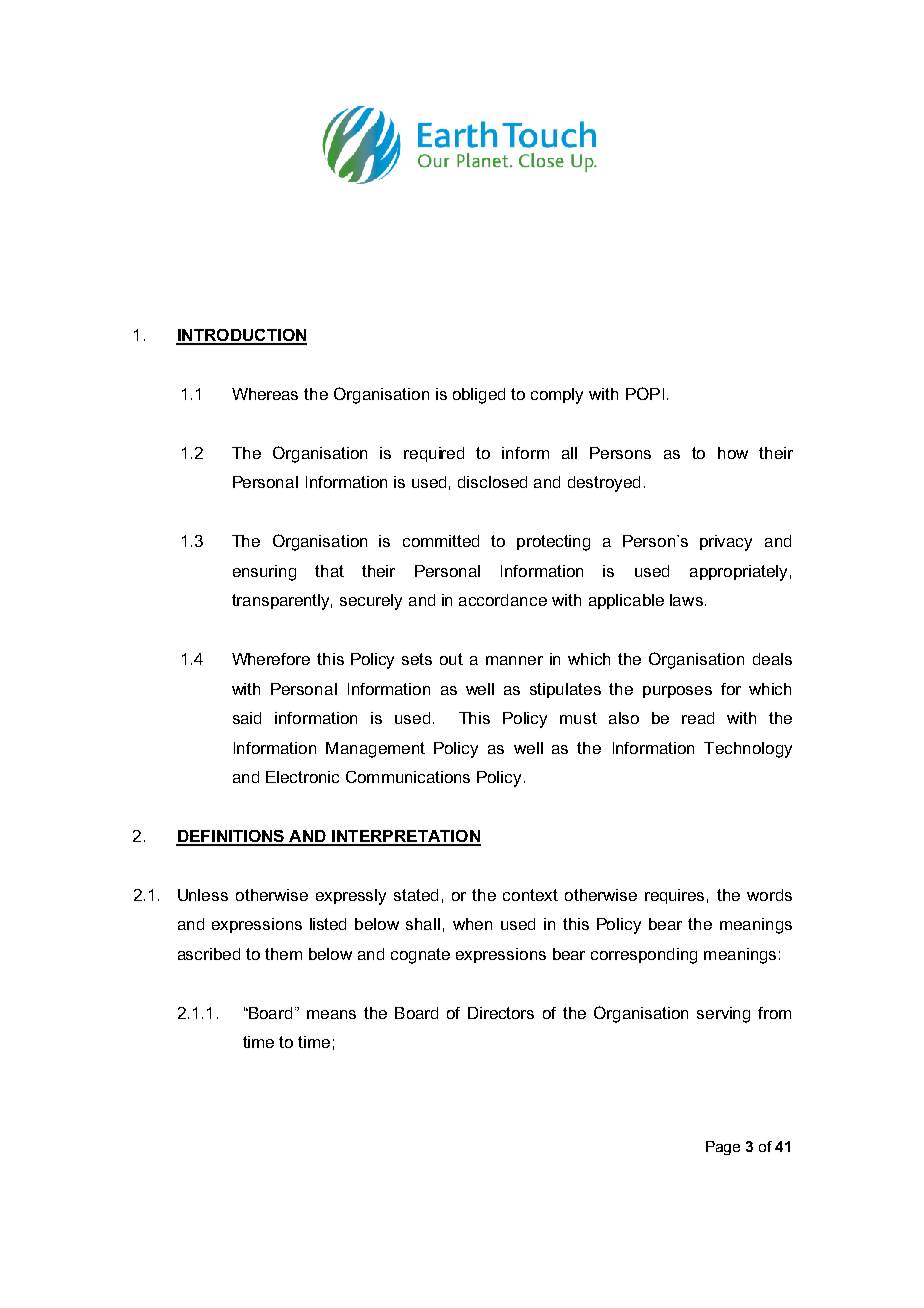 The height and width of the screenshot is (1308, 924). I want to click on INTERPRETATION, so click(405, 837).
